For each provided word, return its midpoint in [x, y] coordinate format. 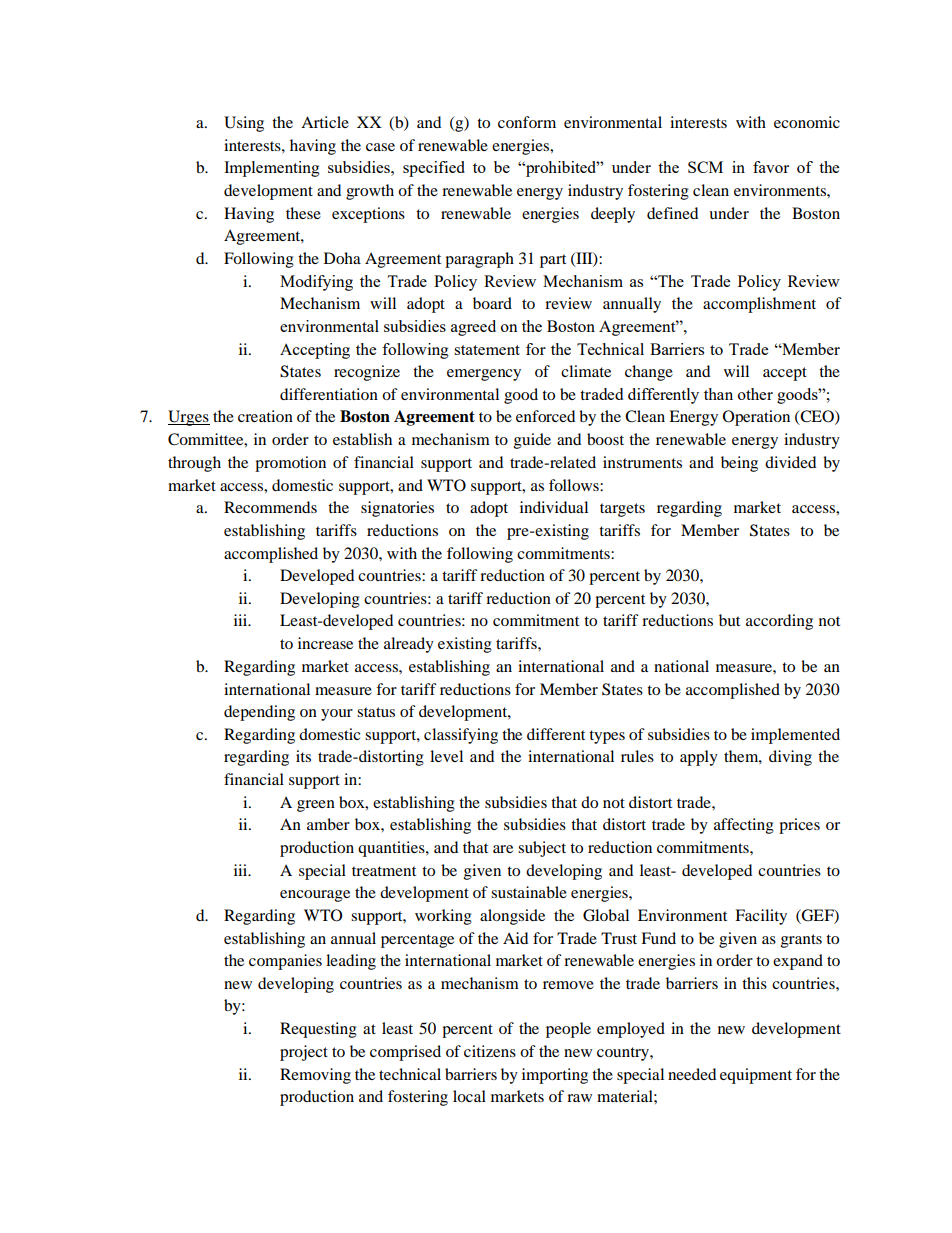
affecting [744, 826]
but [729, 620]
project [304, 1053]
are [503, 849]
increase [325, 643]
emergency [484, 375]
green [316, 806]
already [409, 645]
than [718, 394]
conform [527, 122]
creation [265, 416]
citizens [490, 1051]
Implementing [272, 169]
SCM [705, 167]
